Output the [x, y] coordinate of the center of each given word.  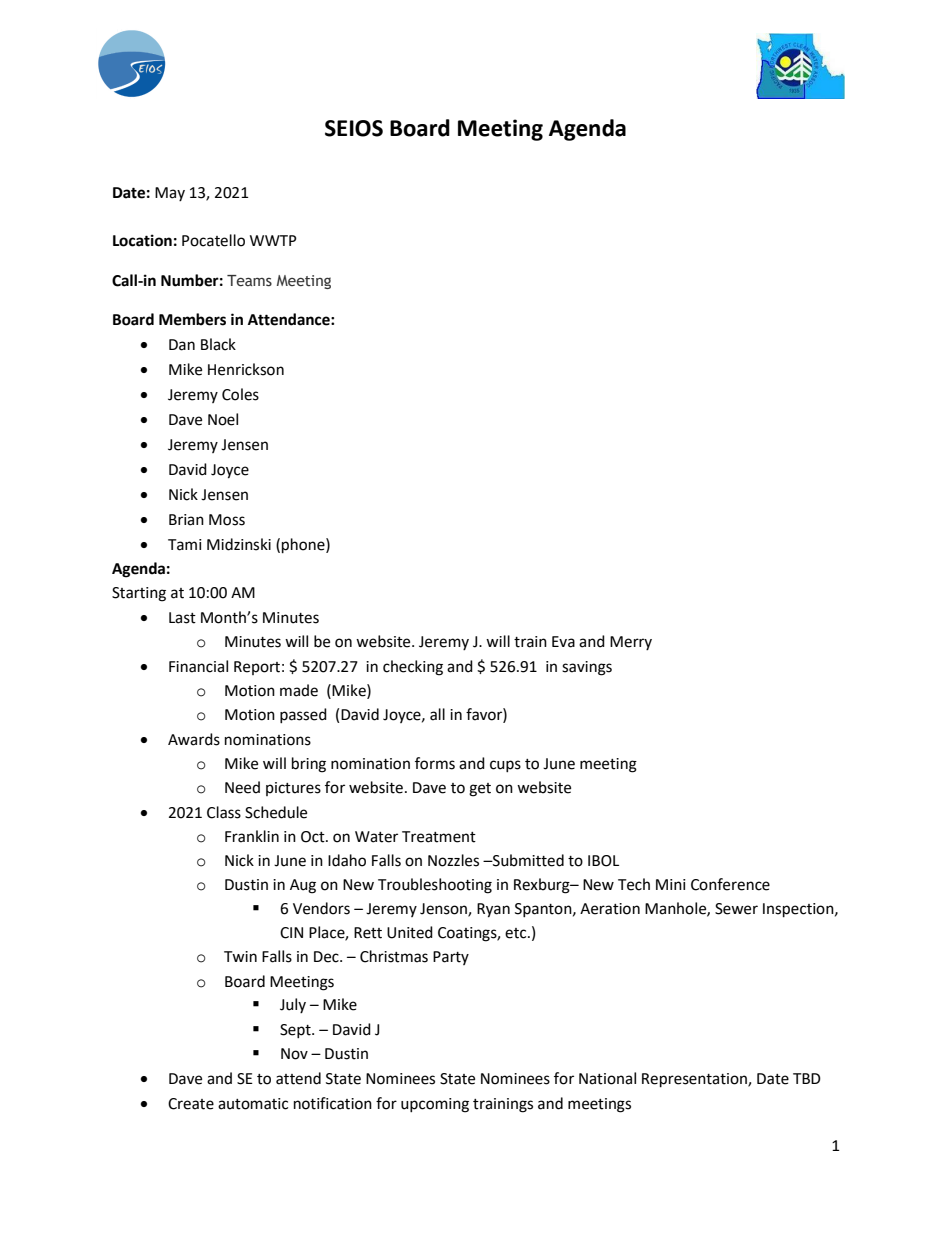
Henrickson [246, 369]
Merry [631, 643]
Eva [563, 642]
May [170, 194]
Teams [249, 281]
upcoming [435, 1105]
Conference [730, 884]
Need [242, 787]
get [480, 790]
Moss [227, 520]
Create [191, 1104]
